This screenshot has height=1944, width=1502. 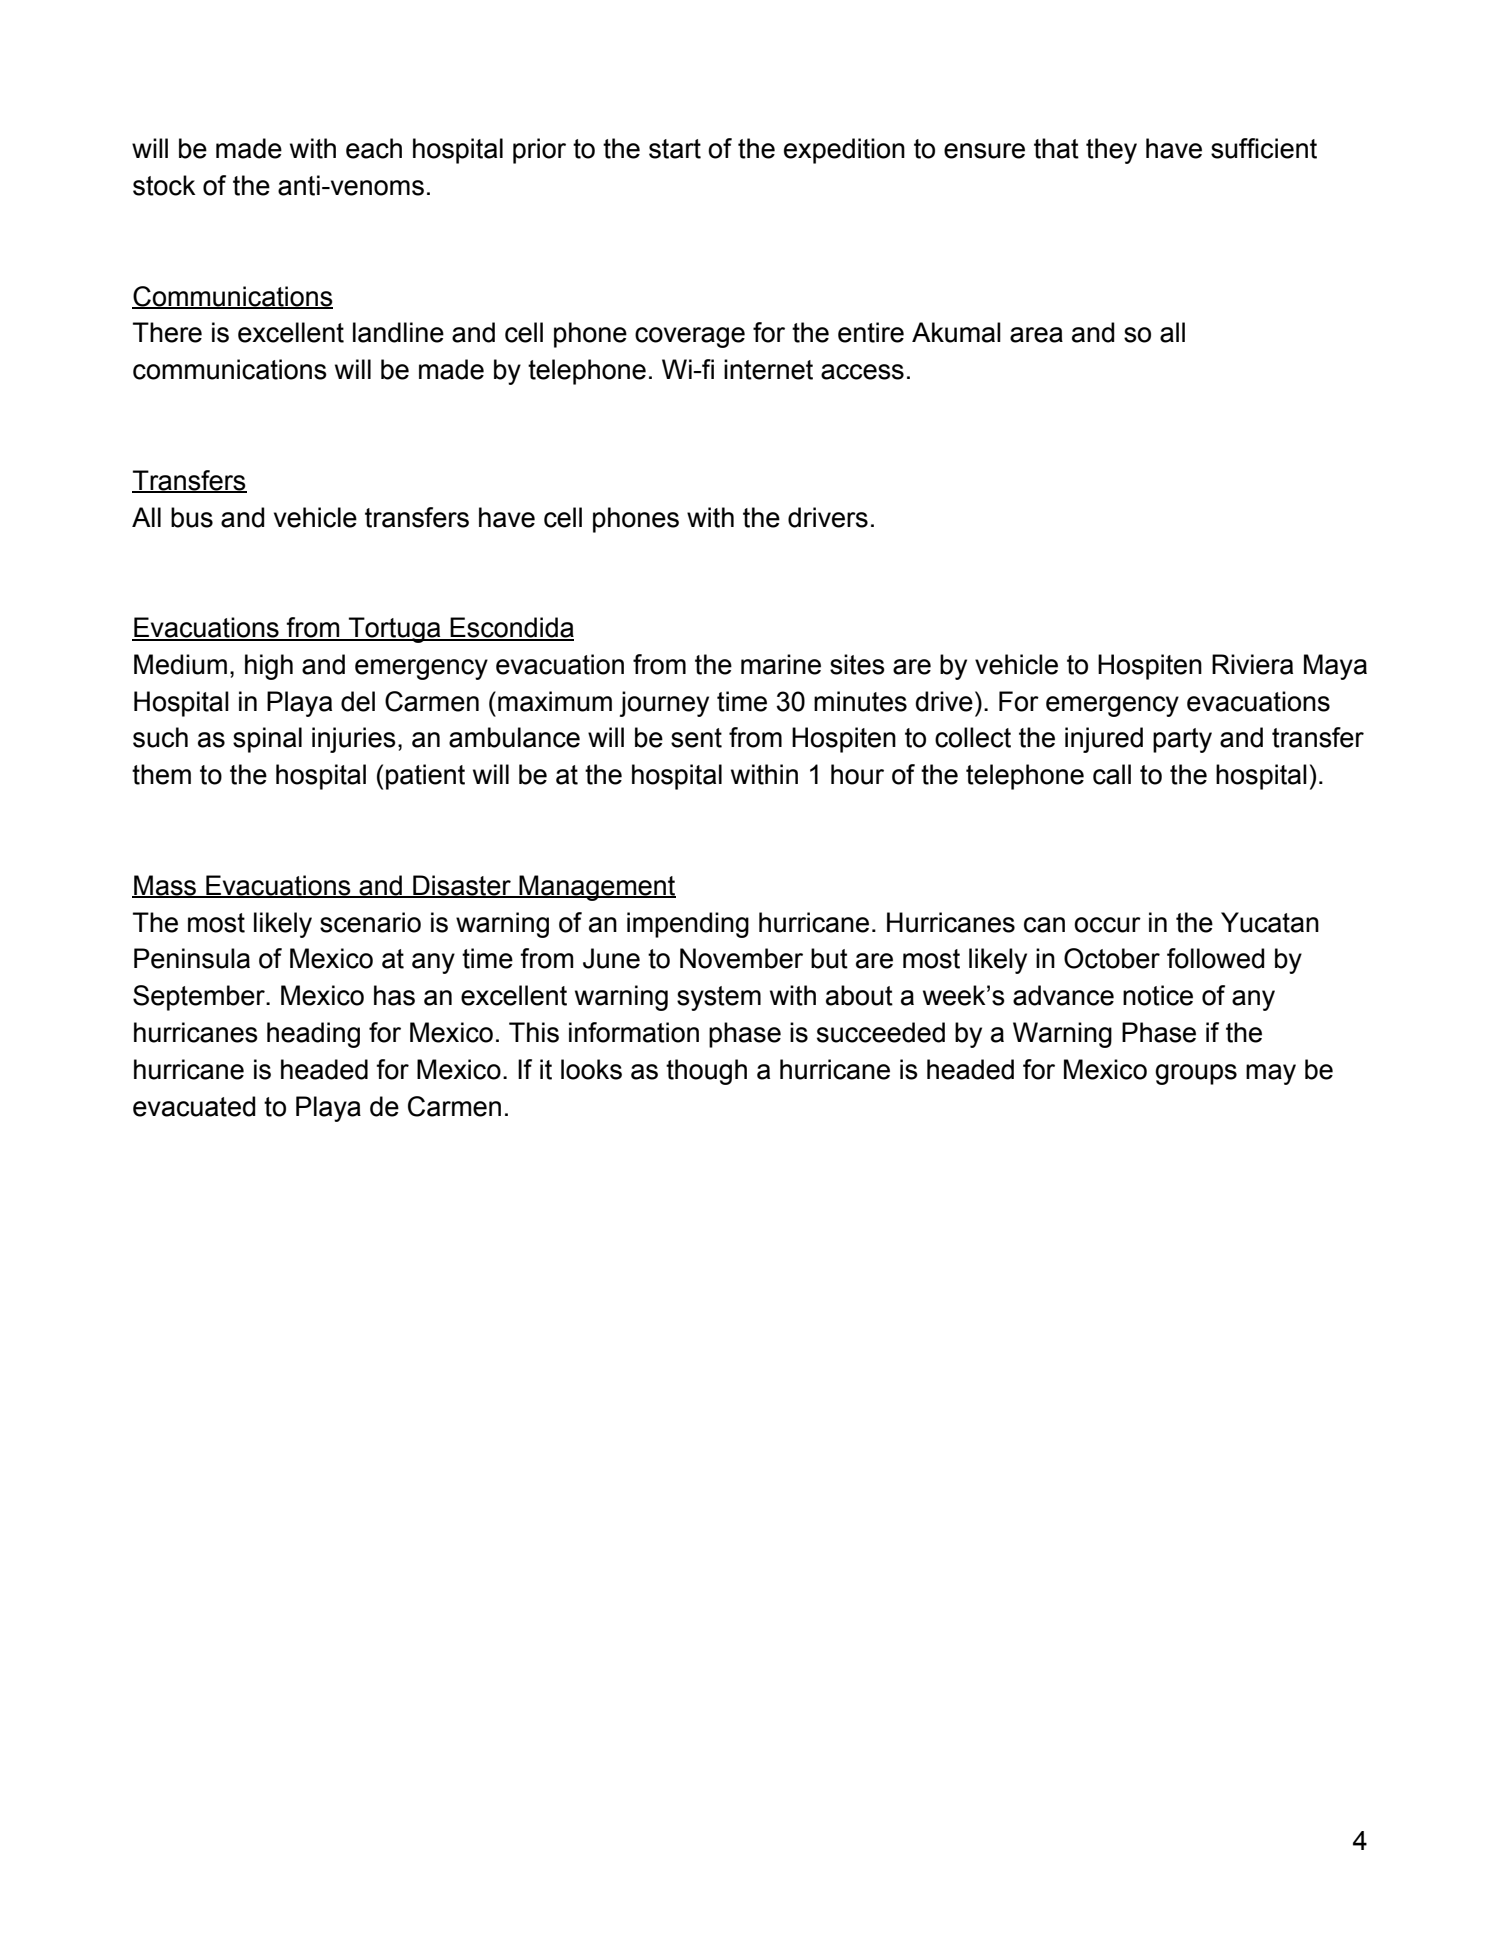 What do you see at coordinates (706, 1072) in the screenshot?
I see `though` at bounding box center [706, 1072].
